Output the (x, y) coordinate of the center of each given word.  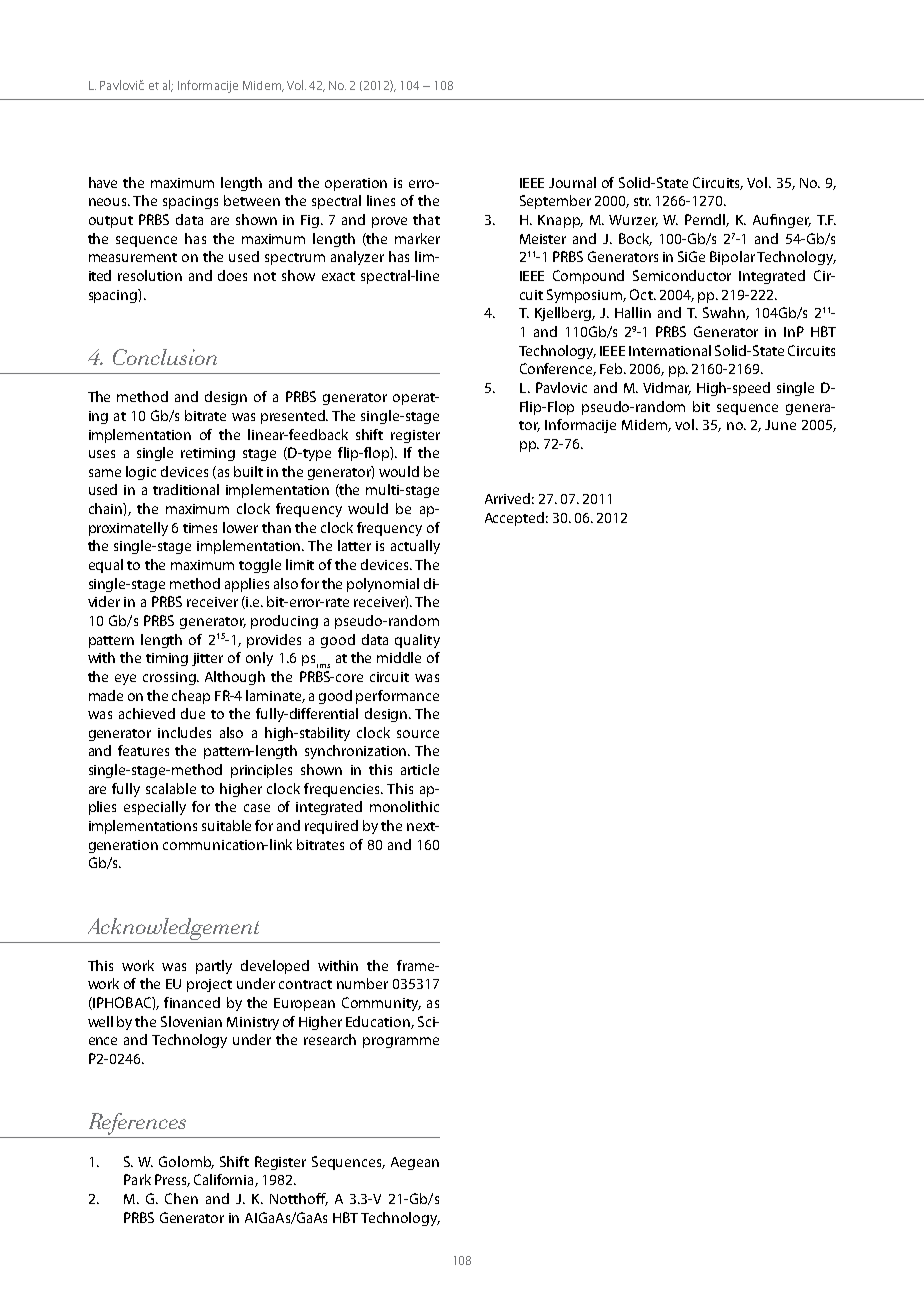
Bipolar (732, 258)
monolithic (404, 806)
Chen (181, 1198)
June (780, 425)
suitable (226, 825)
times (200, 528)
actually (415, 547)
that (426, 219)
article (420, 769)
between (252, 200)
